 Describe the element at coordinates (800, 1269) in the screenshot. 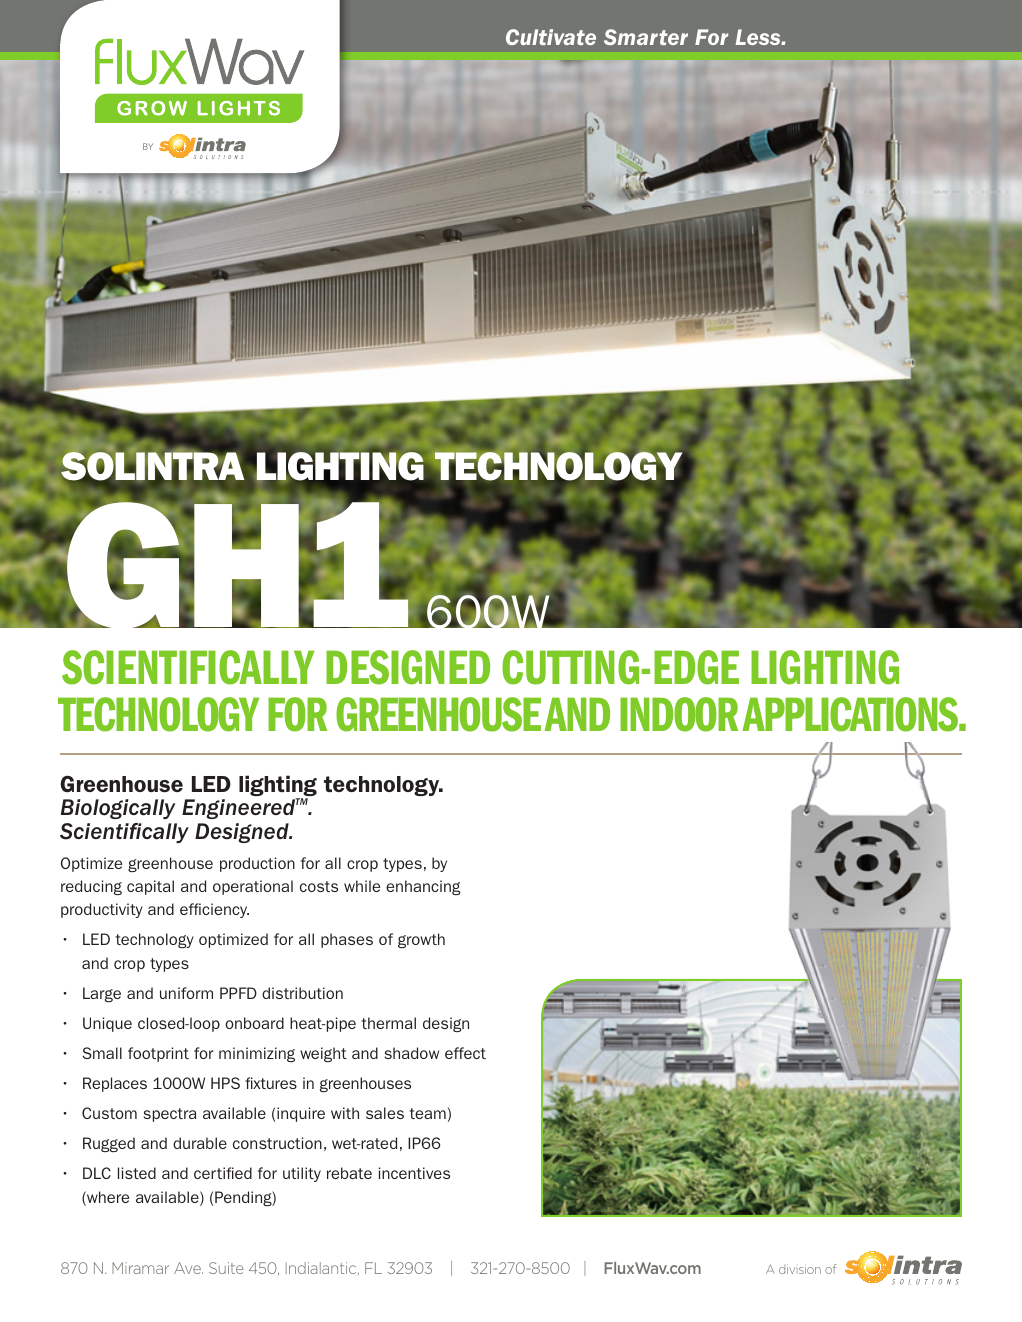

I see `division` at that location.
